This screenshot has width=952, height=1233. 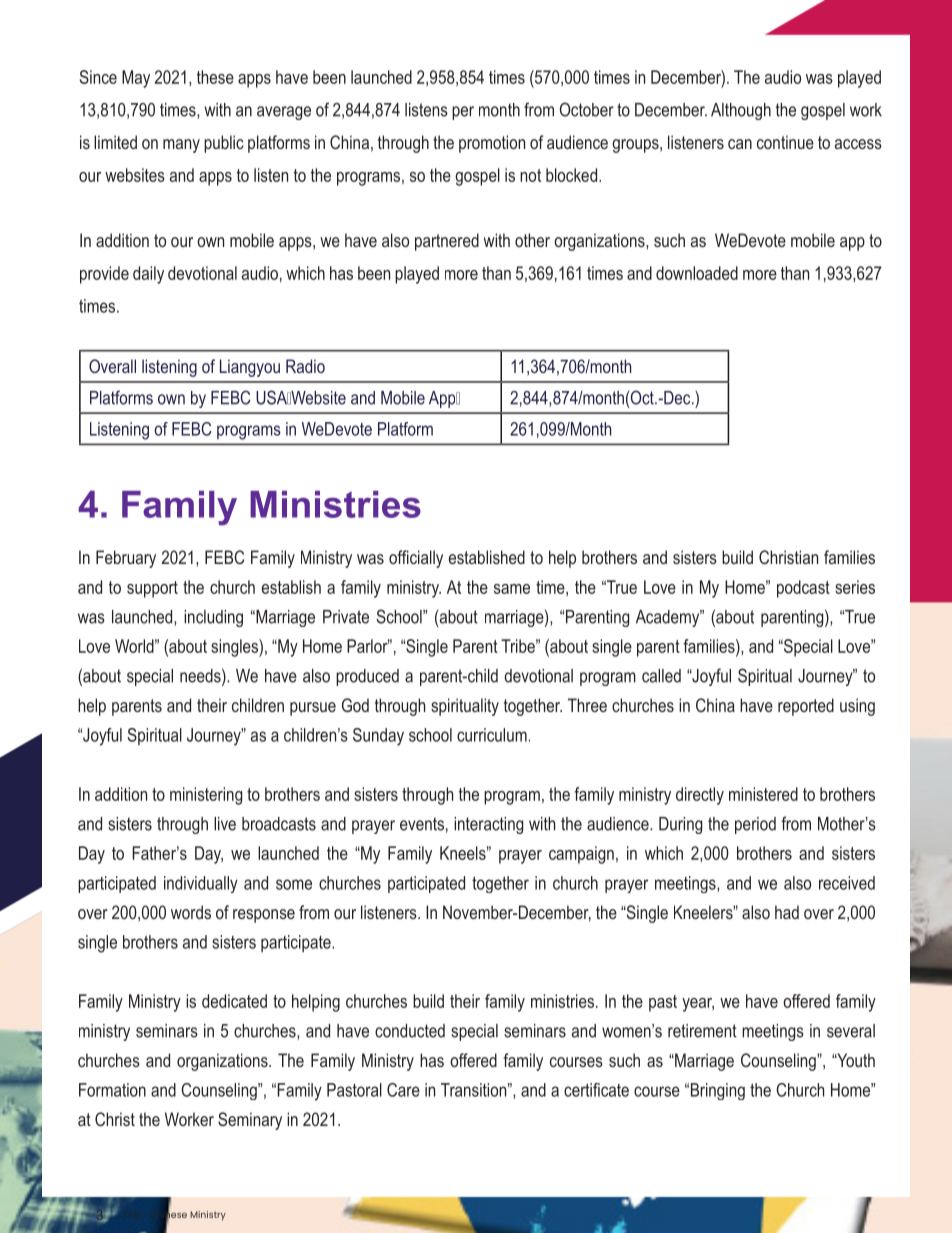 What do you see at coordinates (206, 796) in the screenshot?
I see `ministering` at bounding box center [206, 796].
